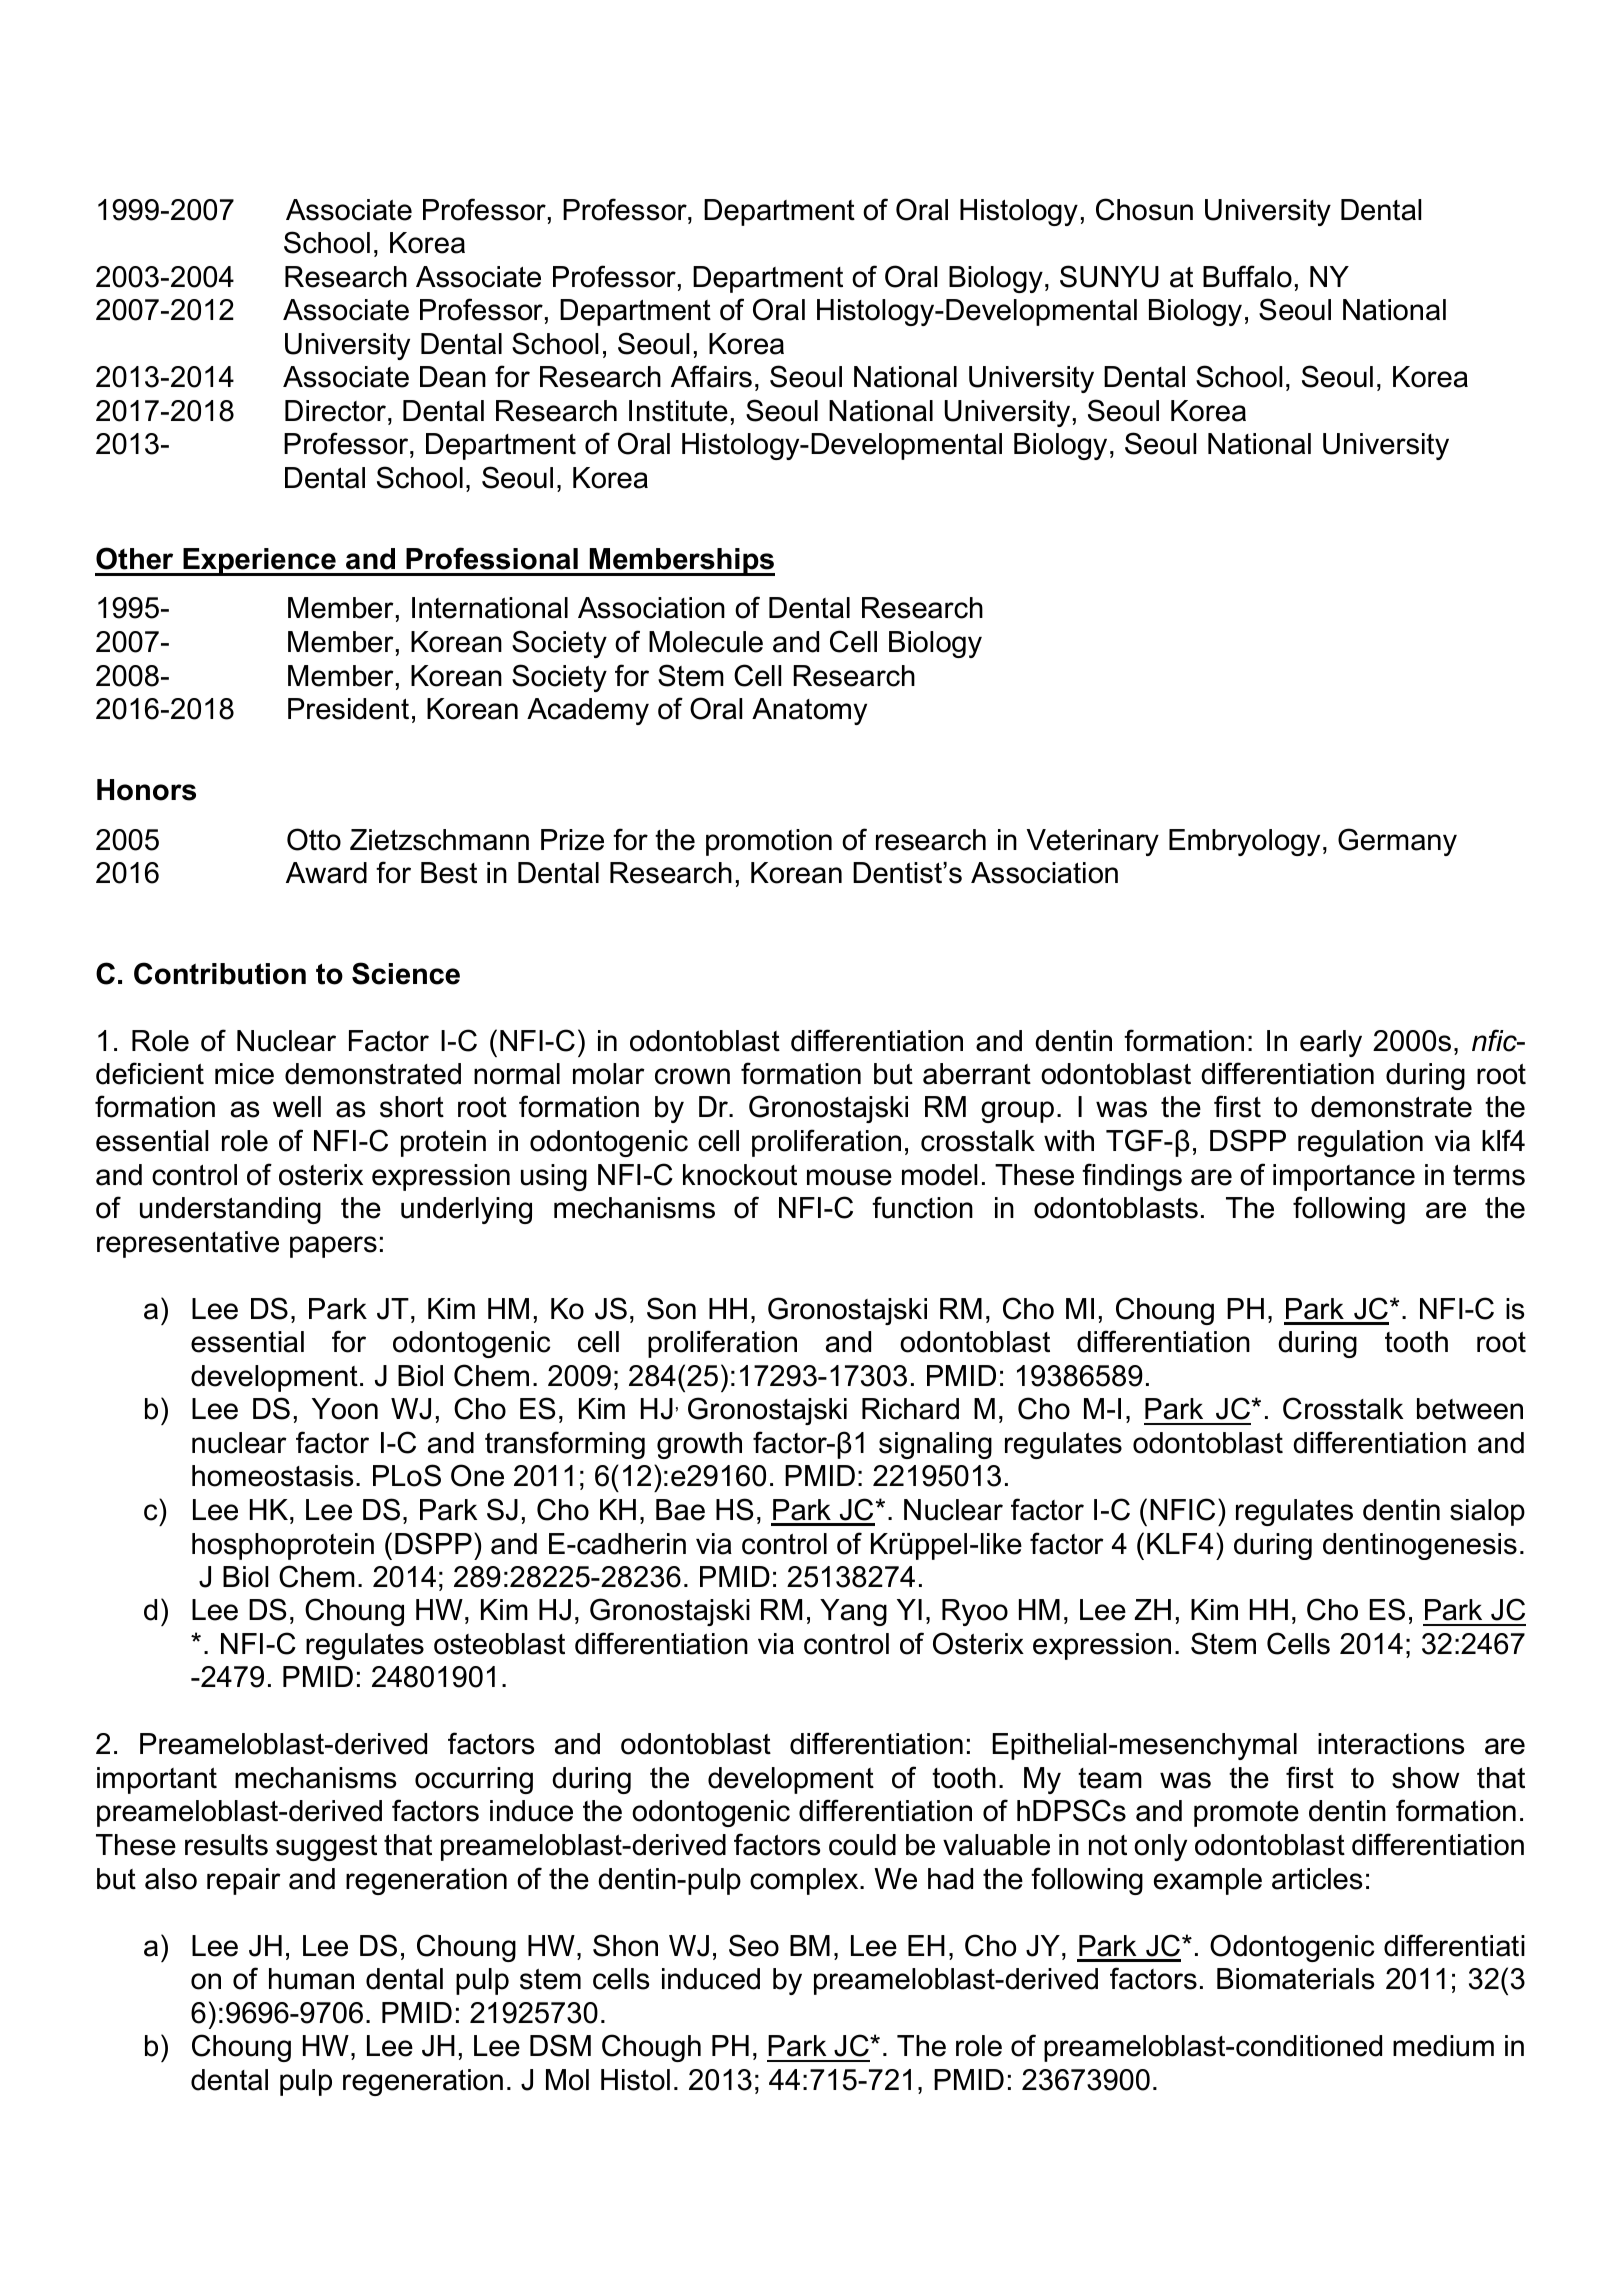 Image resolution: width=1620 pixels, height=2292 pixels. I want to click on human, so click(311, 1979).
